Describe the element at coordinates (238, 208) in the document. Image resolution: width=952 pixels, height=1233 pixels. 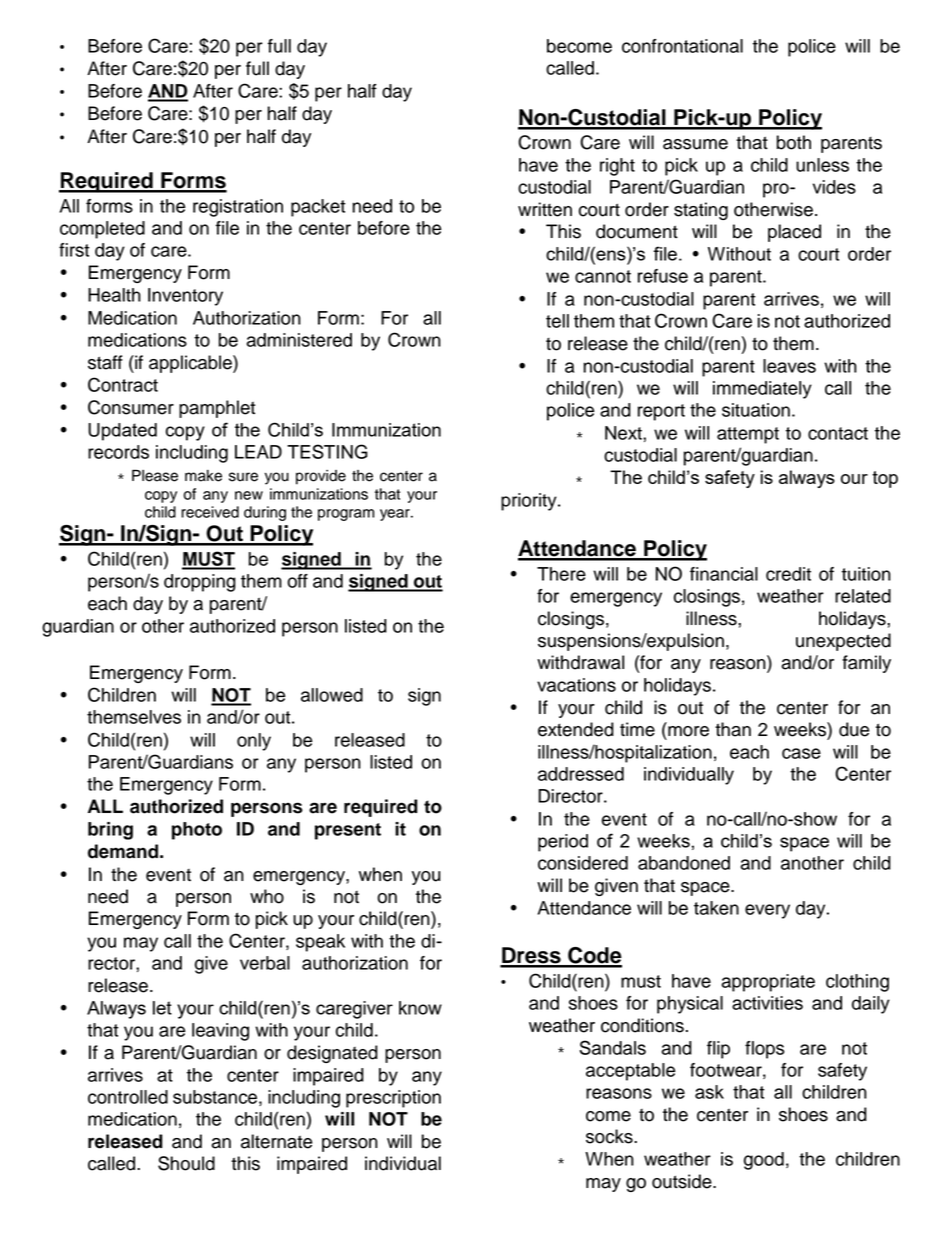
I see `registration` at that location.
